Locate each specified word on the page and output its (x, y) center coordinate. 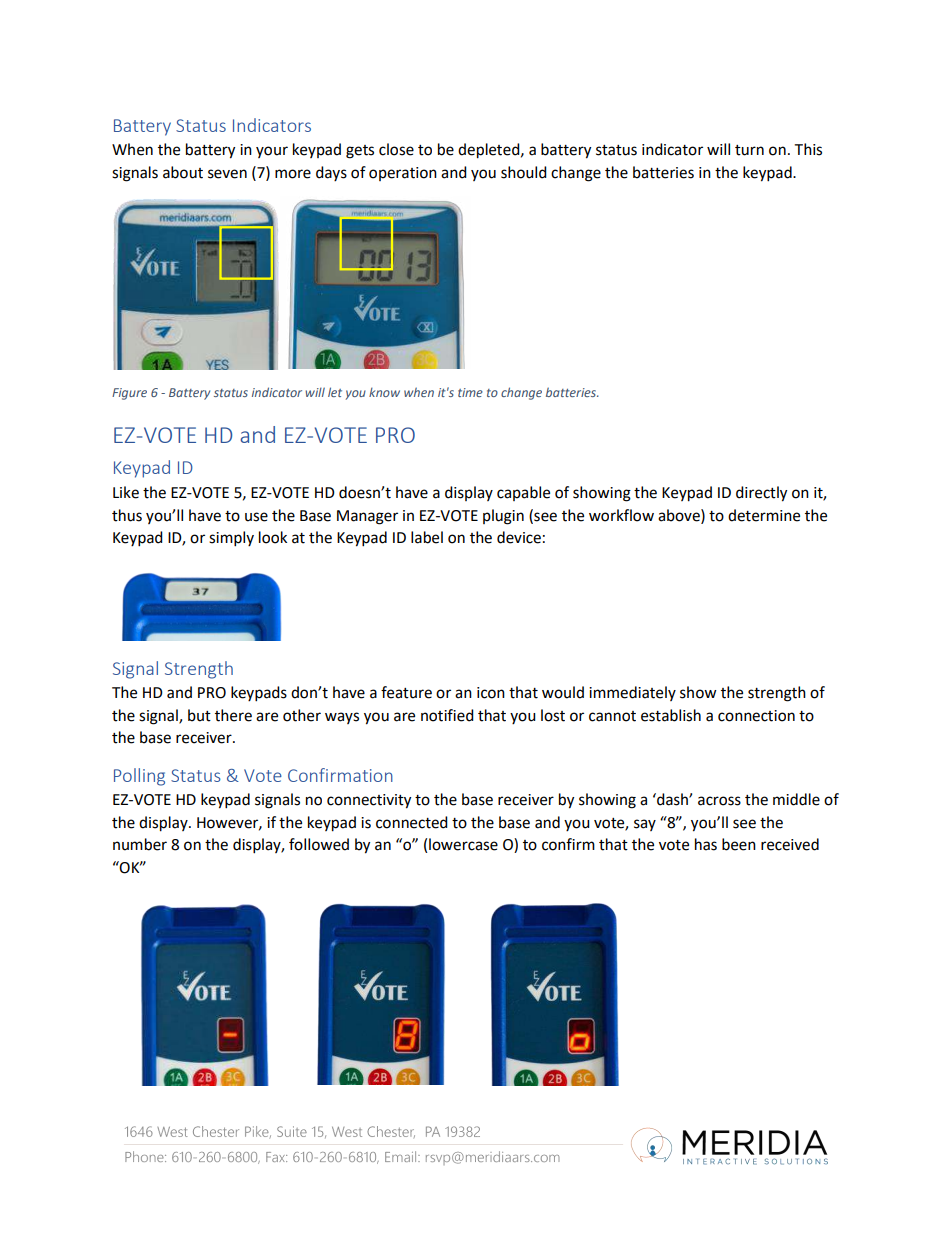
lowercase (463, 844)
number (140, 844)
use (256, 517)
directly (761, 494)
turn (749, 150)
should (524, 172)
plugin (503, 517)
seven (227, 174)
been (739, 844)
